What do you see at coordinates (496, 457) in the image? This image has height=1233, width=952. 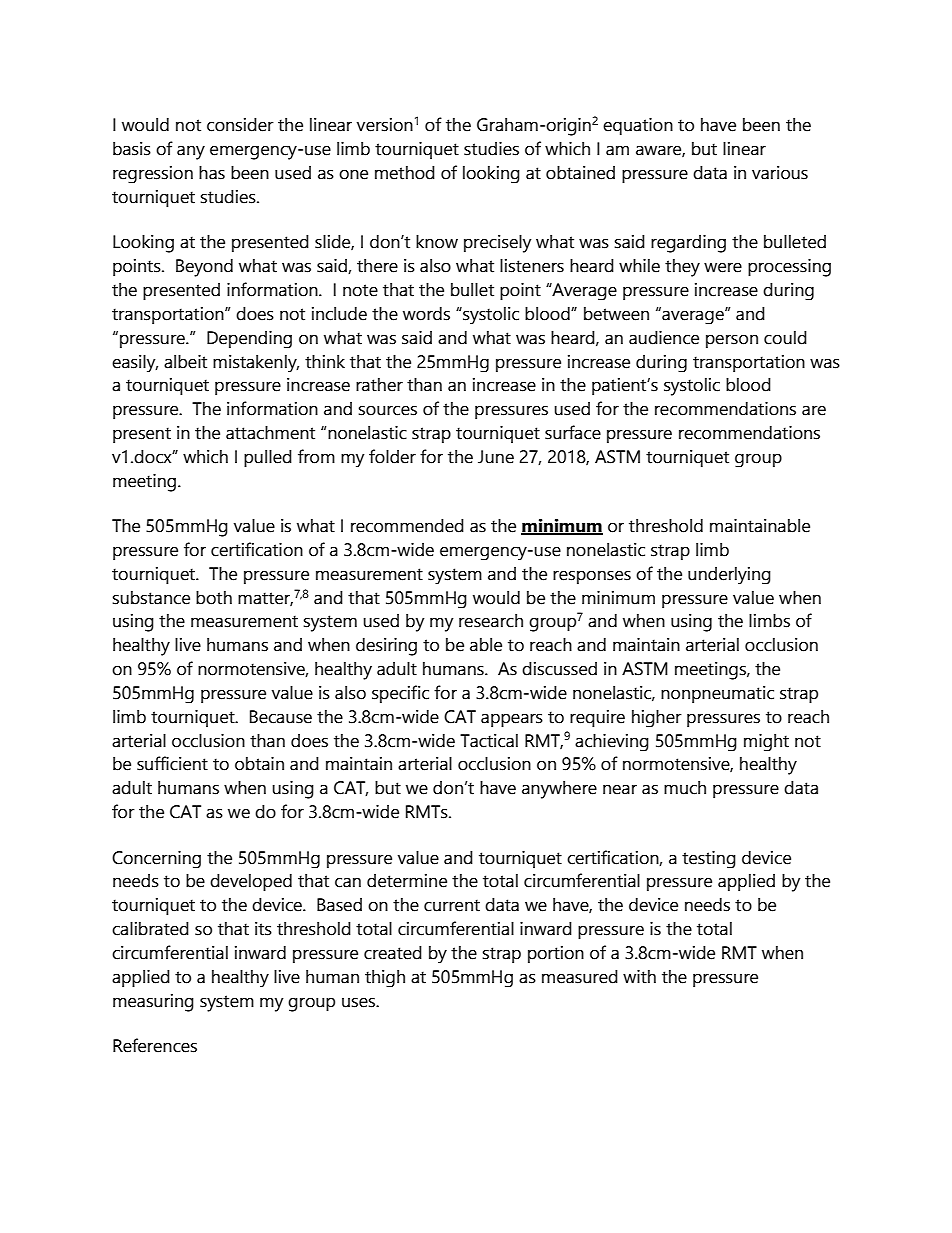 I see `June` at bounding box center [496, 457].
